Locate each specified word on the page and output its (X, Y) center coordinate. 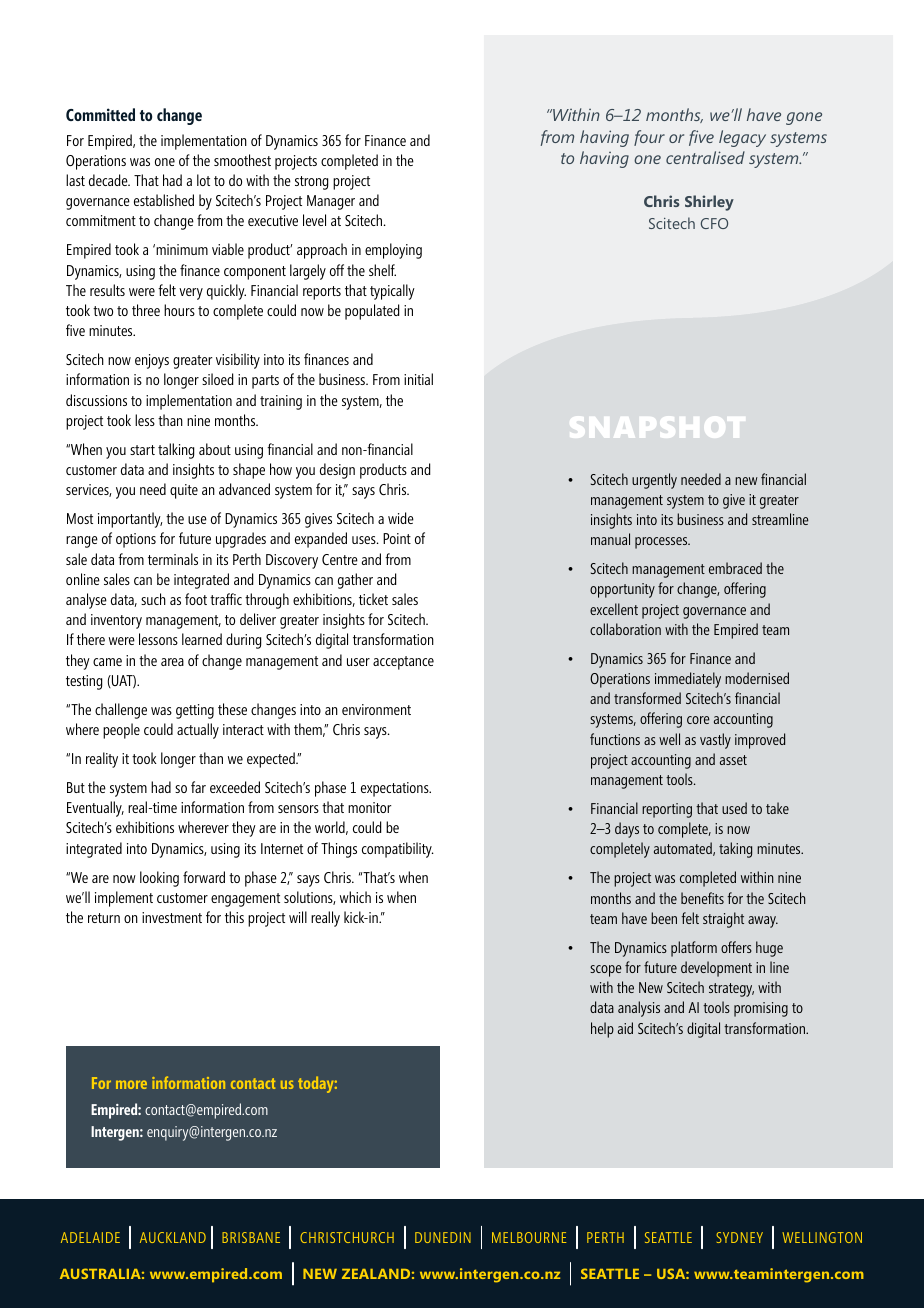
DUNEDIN (443, 1237)
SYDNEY (739, 1237)
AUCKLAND (173, 1237)
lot (203, 180)
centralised (705, 157)
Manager (331, 202)
